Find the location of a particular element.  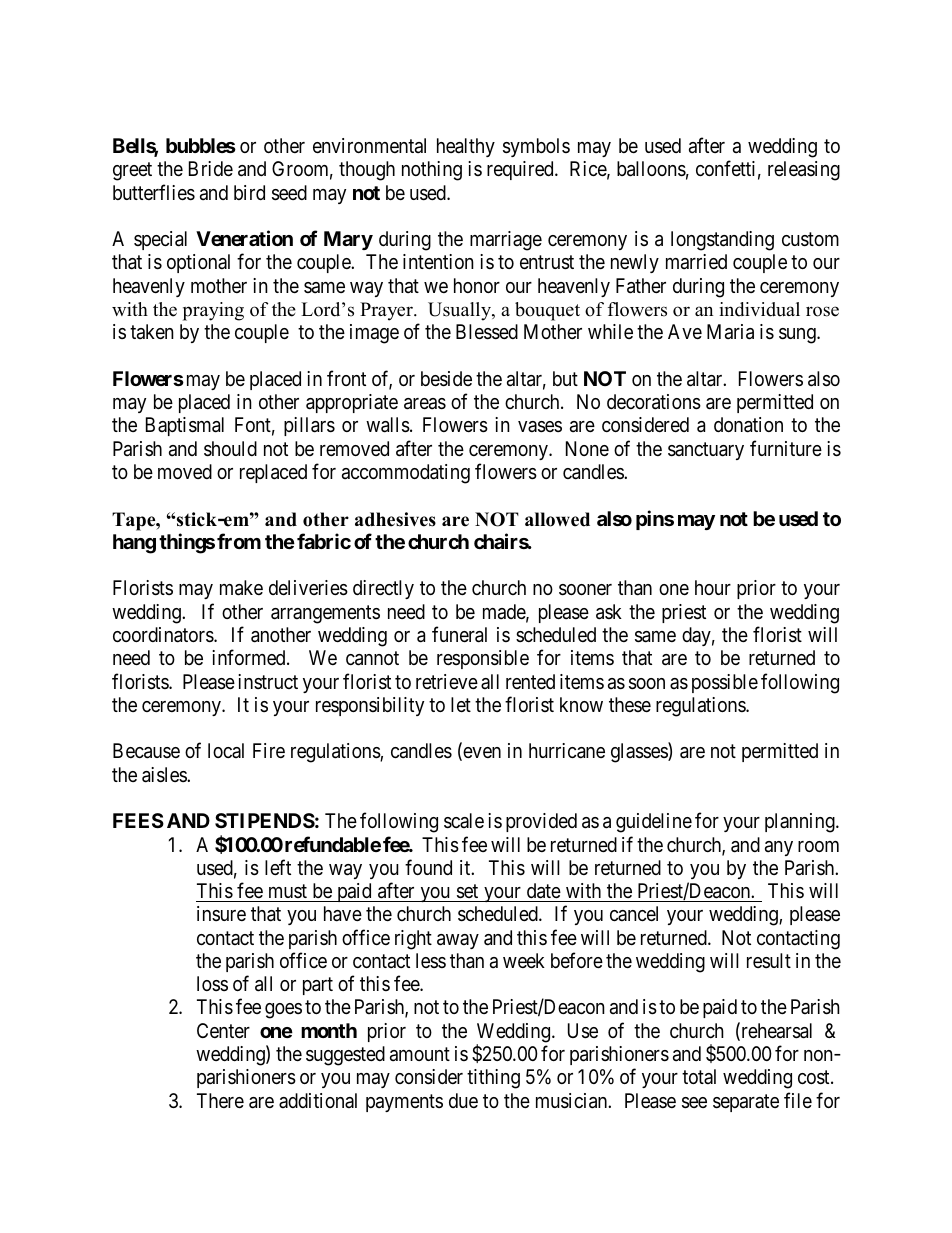

There is located at coordinates (220, 1100).
